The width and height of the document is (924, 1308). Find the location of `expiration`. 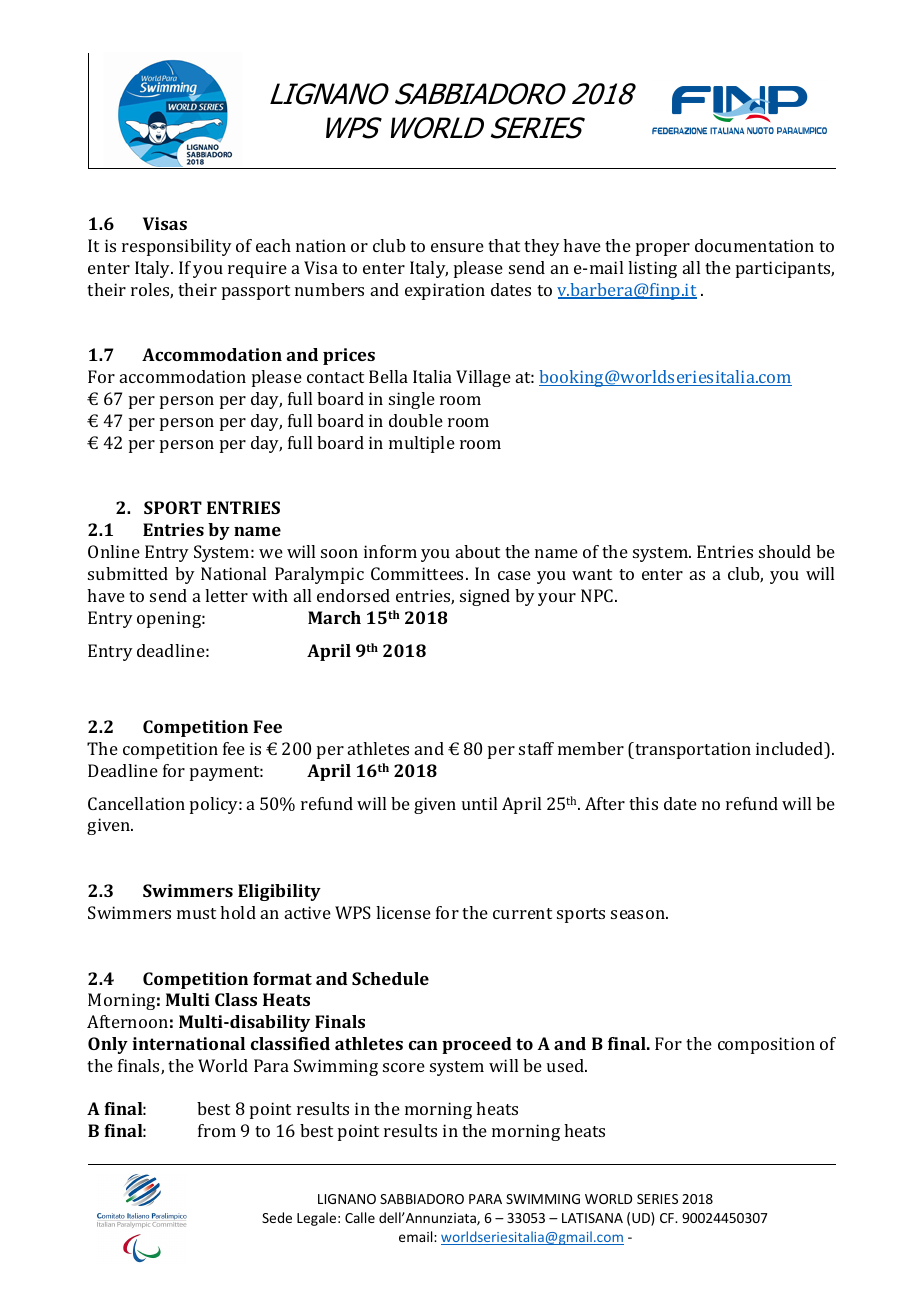

expiration is located at coordinates (445, 291).
